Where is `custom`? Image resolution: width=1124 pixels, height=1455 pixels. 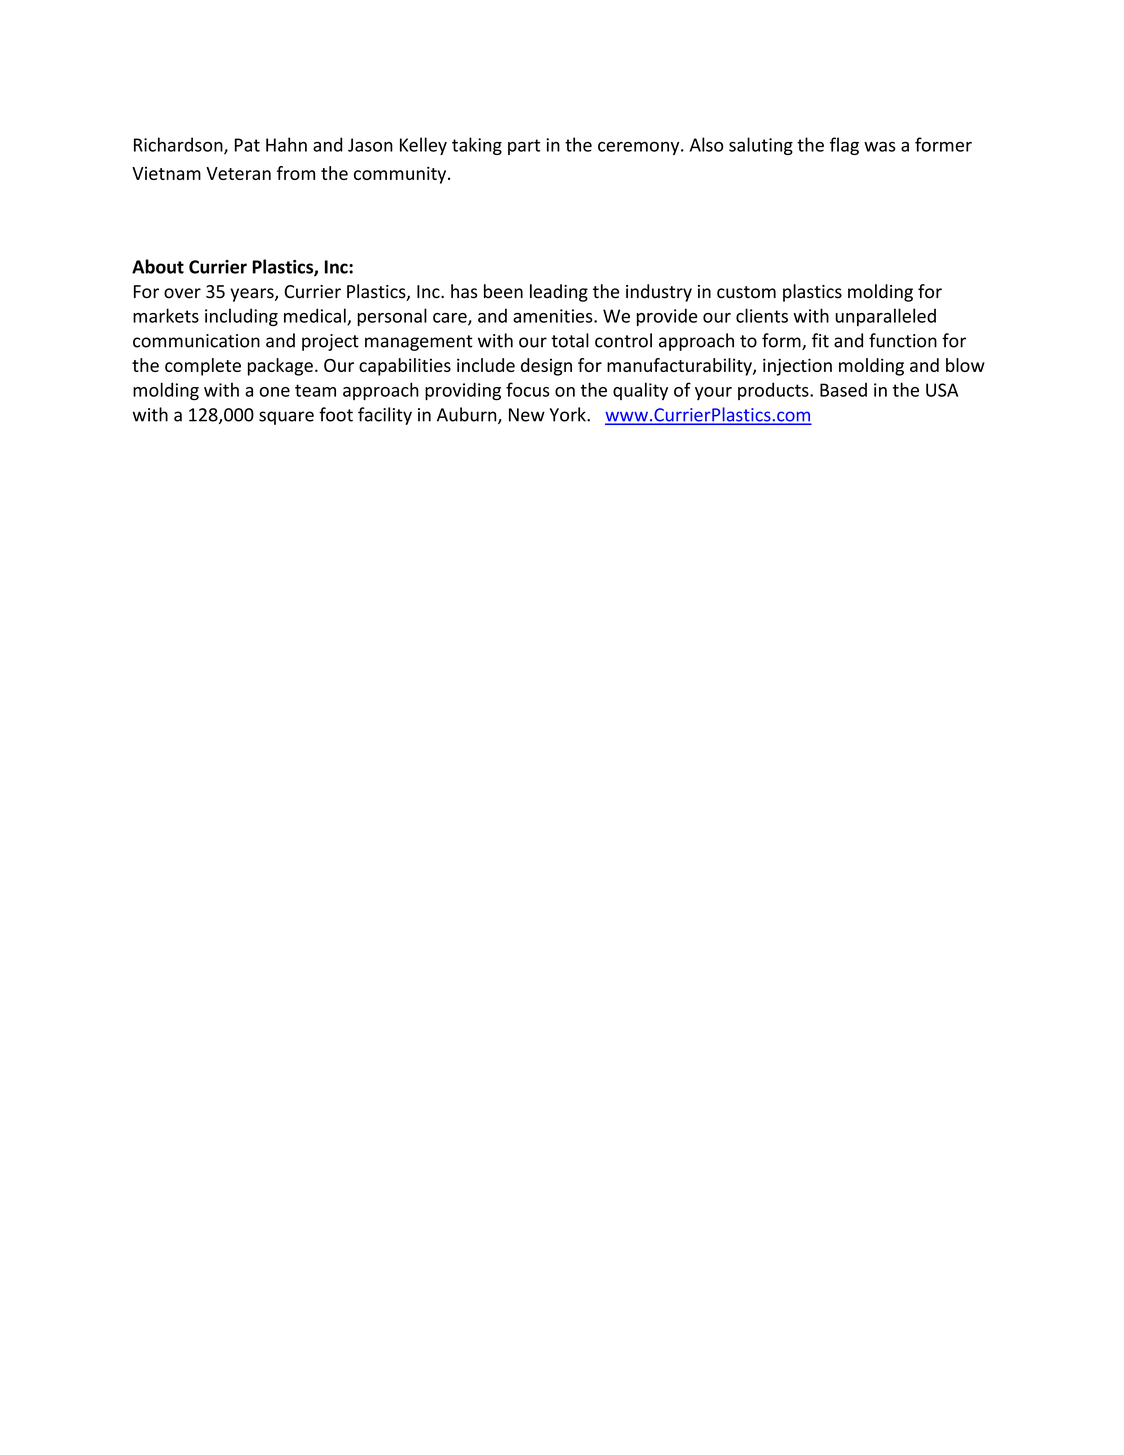
custom is located at coordinates (746, 292).
